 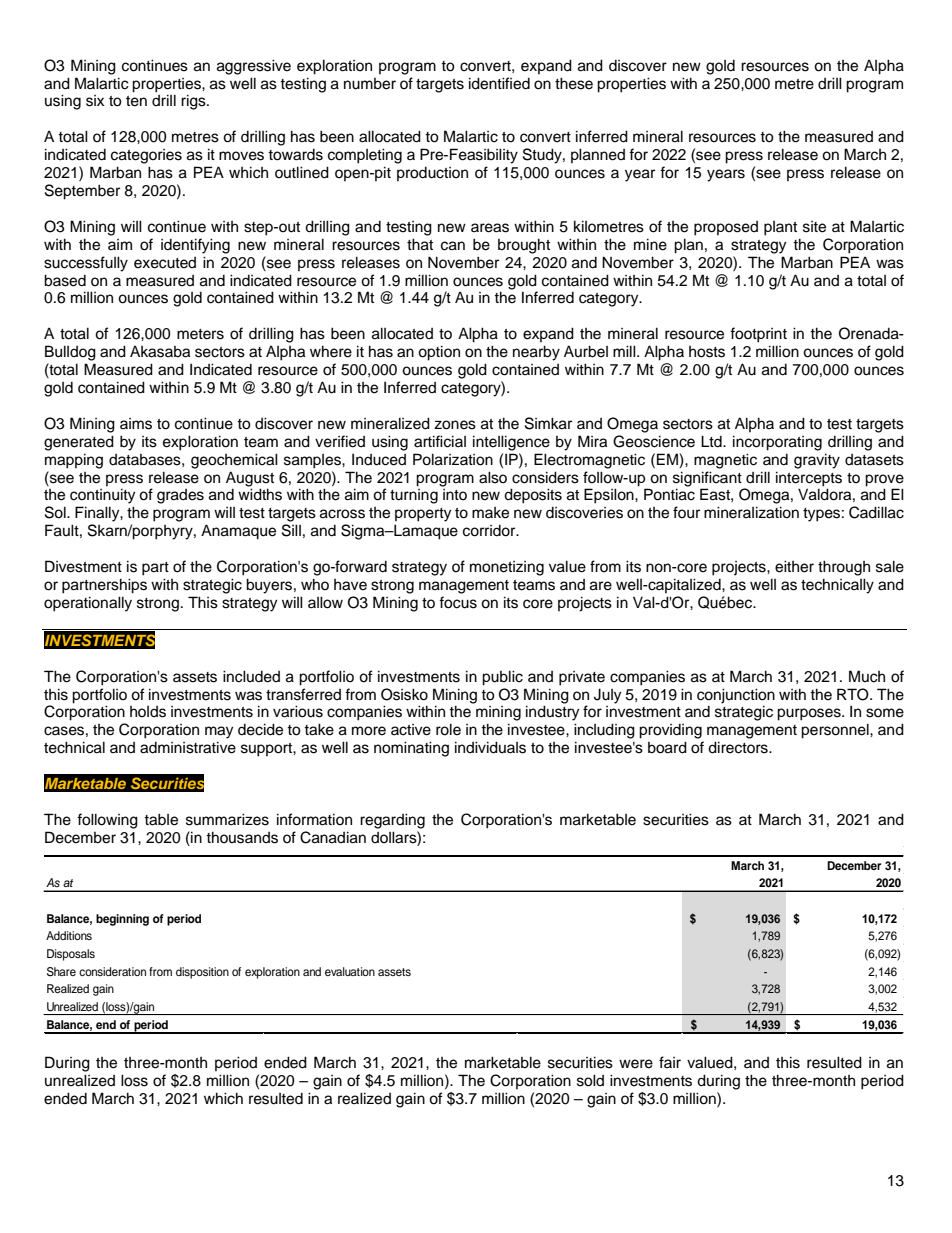 I want to click on summarizes, so click(x=227, y=819).
